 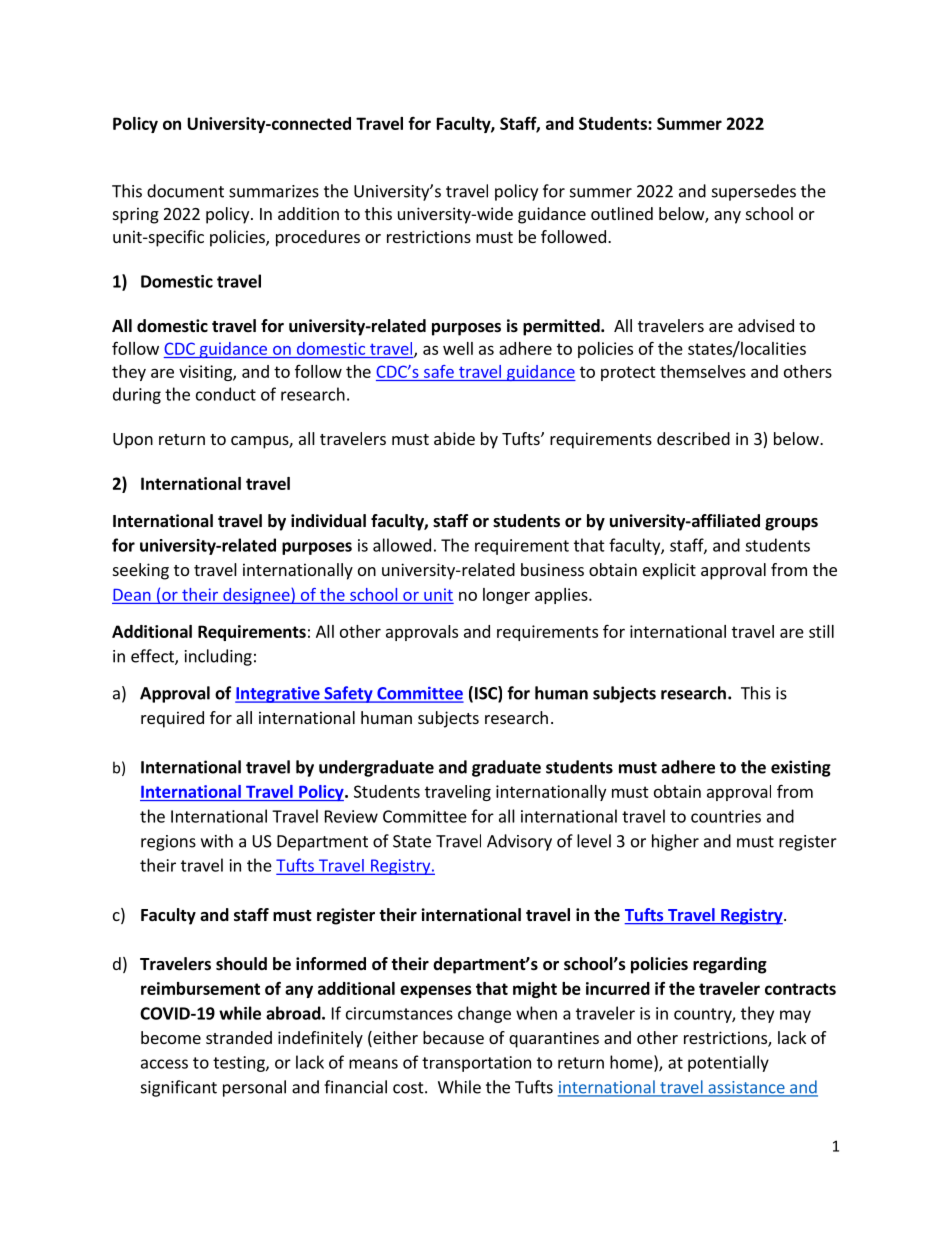 What do you see at coordinates (454, 438) in the document?
I see `abide` at bounding box center [454, 438].
